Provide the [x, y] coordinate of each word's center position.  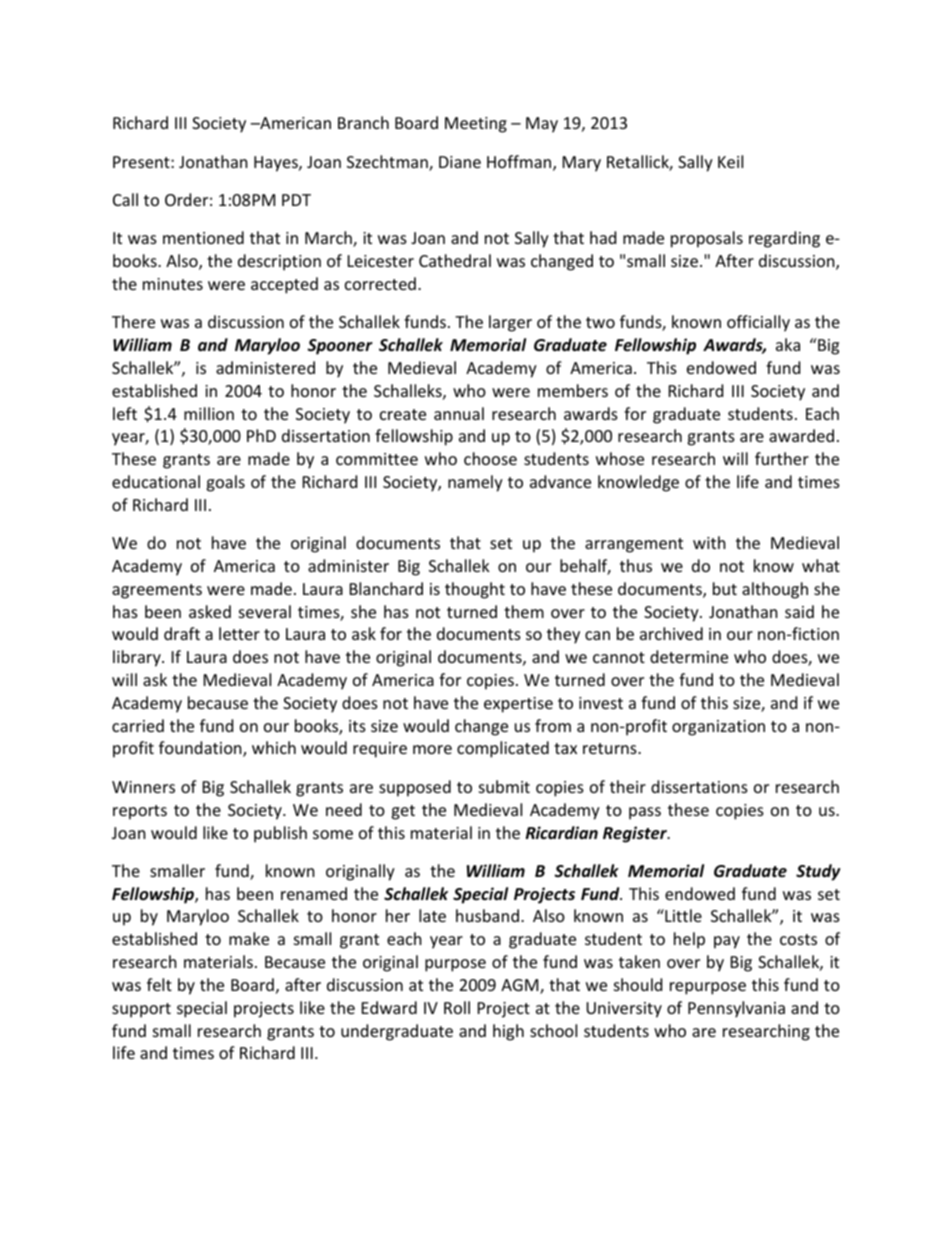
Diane [460, 162]
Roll [457, 1007]
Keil [730, 161]
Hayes [277, 164]
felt [159, 984]
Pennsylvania [736, 1009]
